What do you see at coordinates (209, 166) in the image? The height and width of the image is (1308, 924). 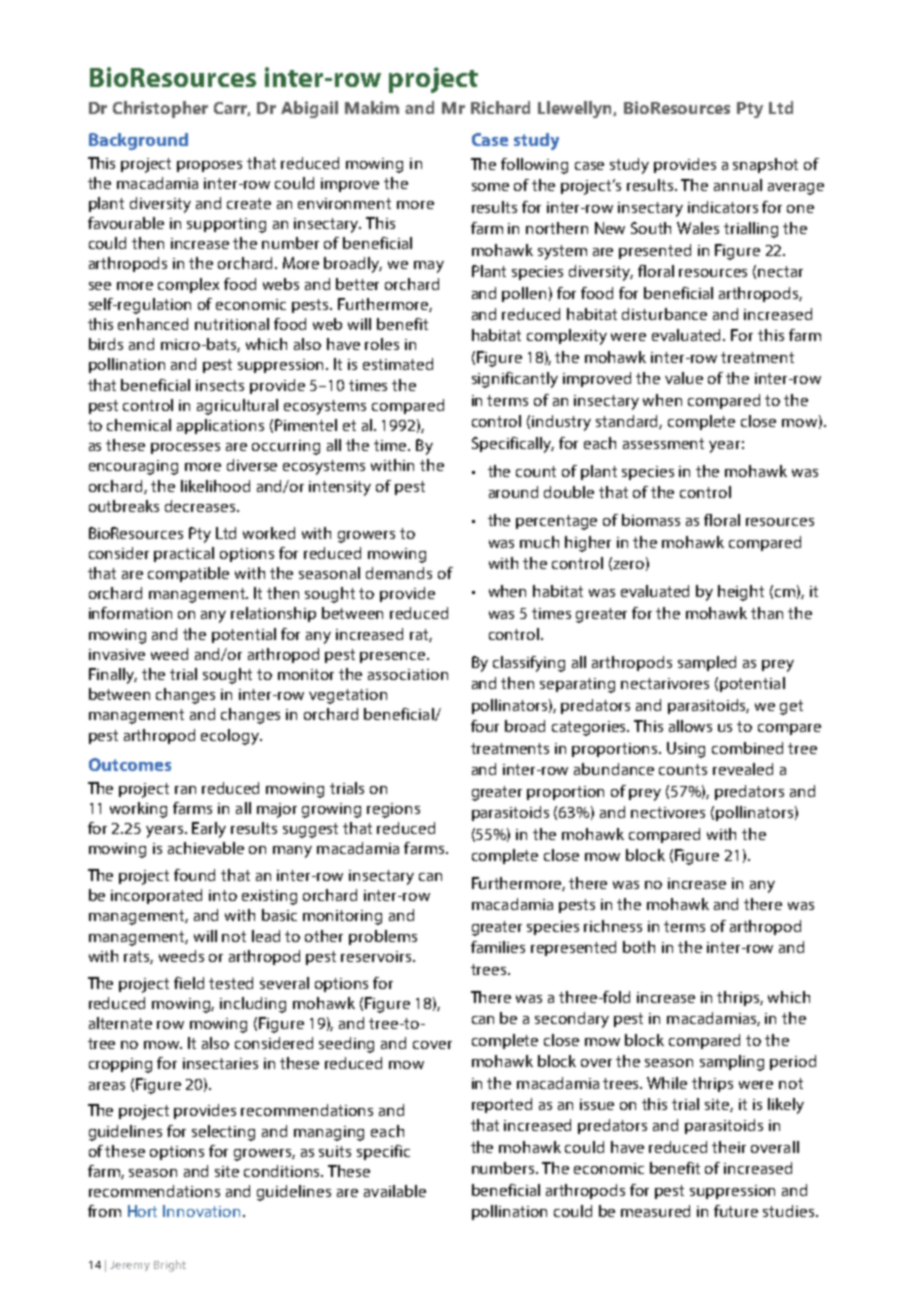 I see `proposes` at bounding box center [209, 166].
